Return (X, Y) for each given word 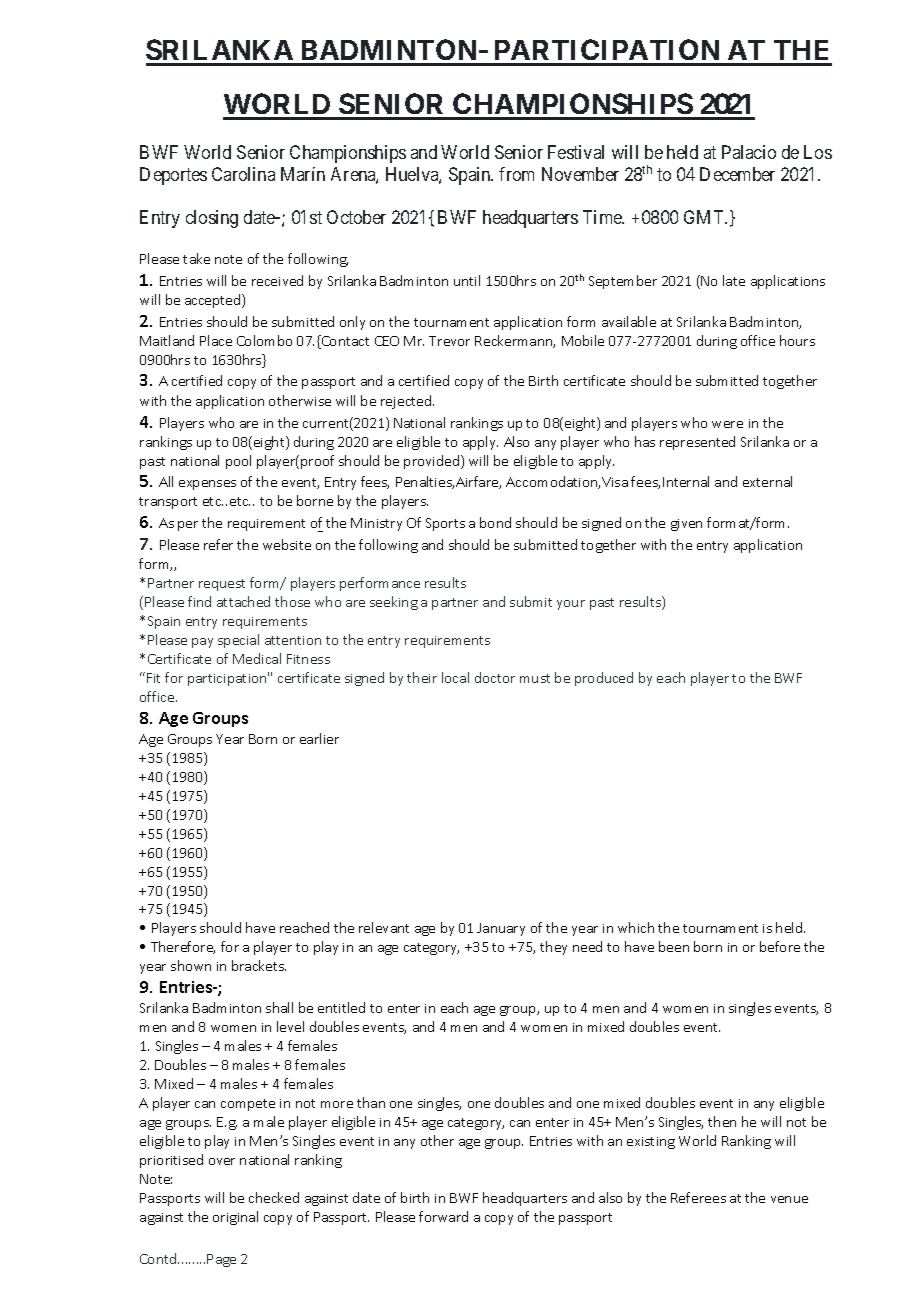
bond (495, 522)
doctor (495, 677)
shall (279, 1007)
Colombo (264, 340)
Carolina (243, 174)
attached (243, 601)
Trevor (449, 341)
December (737, 174)
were (727, 424)
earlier (319, 738)
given (686, 525)
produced (604, 679)
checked (274, 1197)
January (501, 929)
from (516, 174)
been (674, 946)
